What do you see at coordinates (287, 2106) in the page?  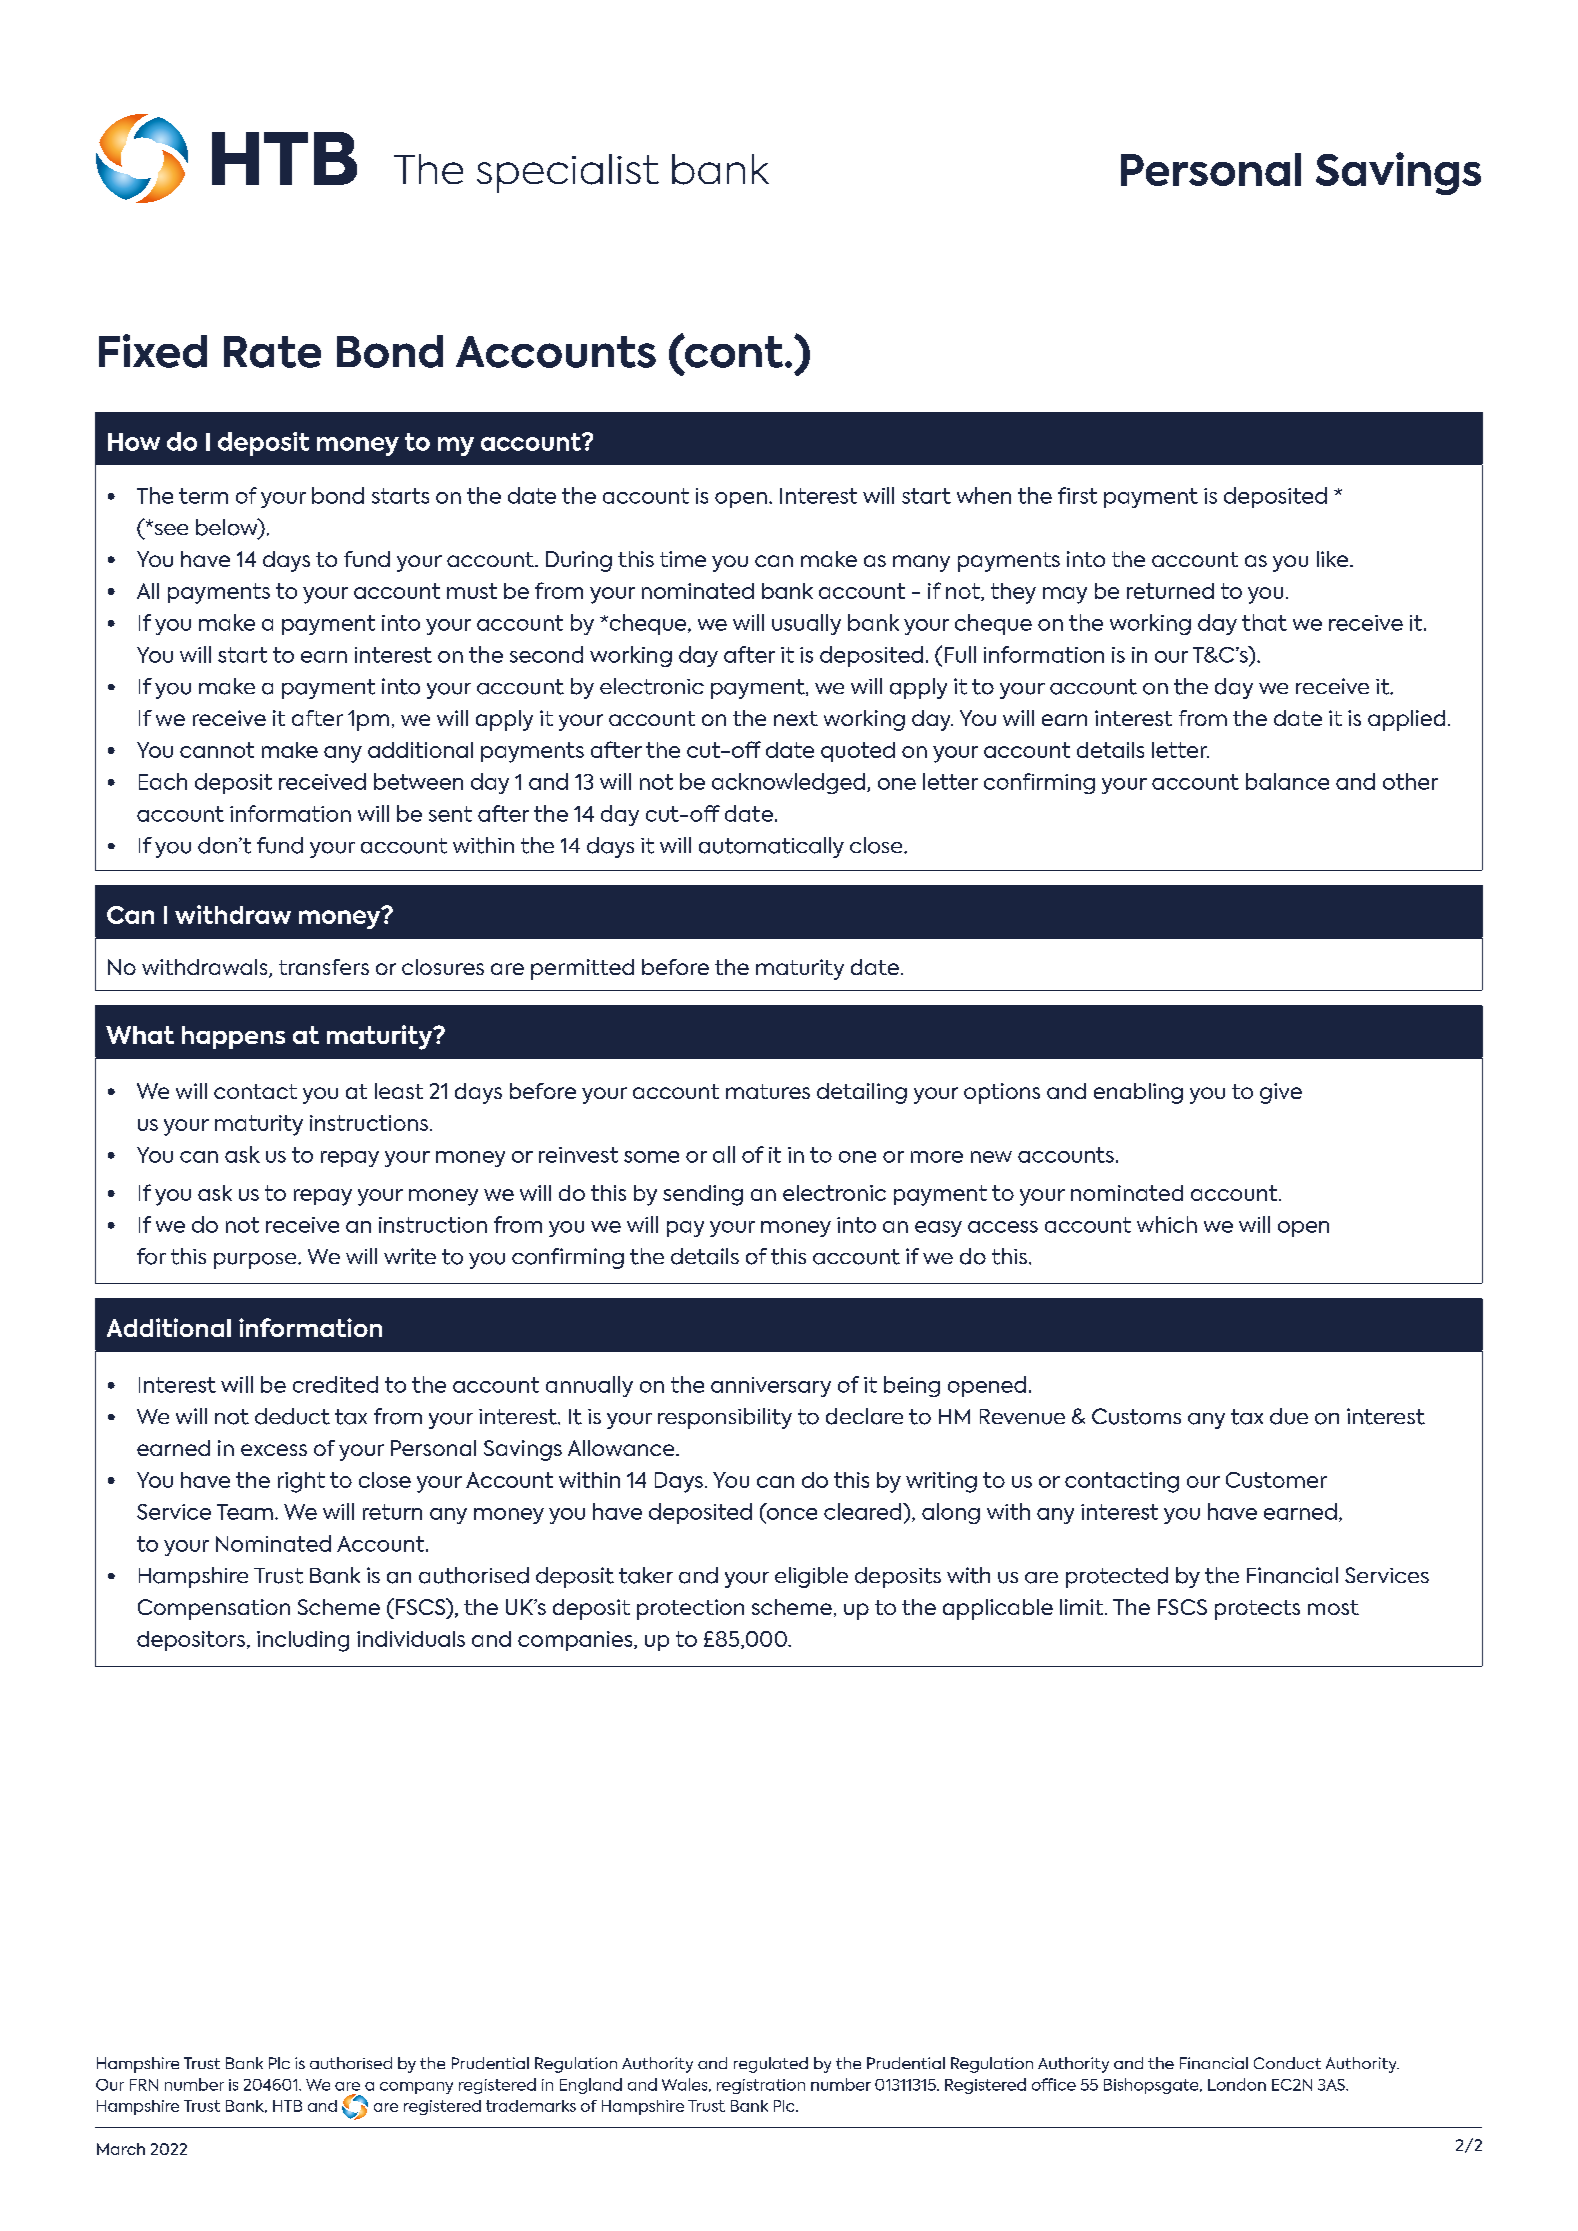 I see `HTB` at bounding box center [287, 2106].
